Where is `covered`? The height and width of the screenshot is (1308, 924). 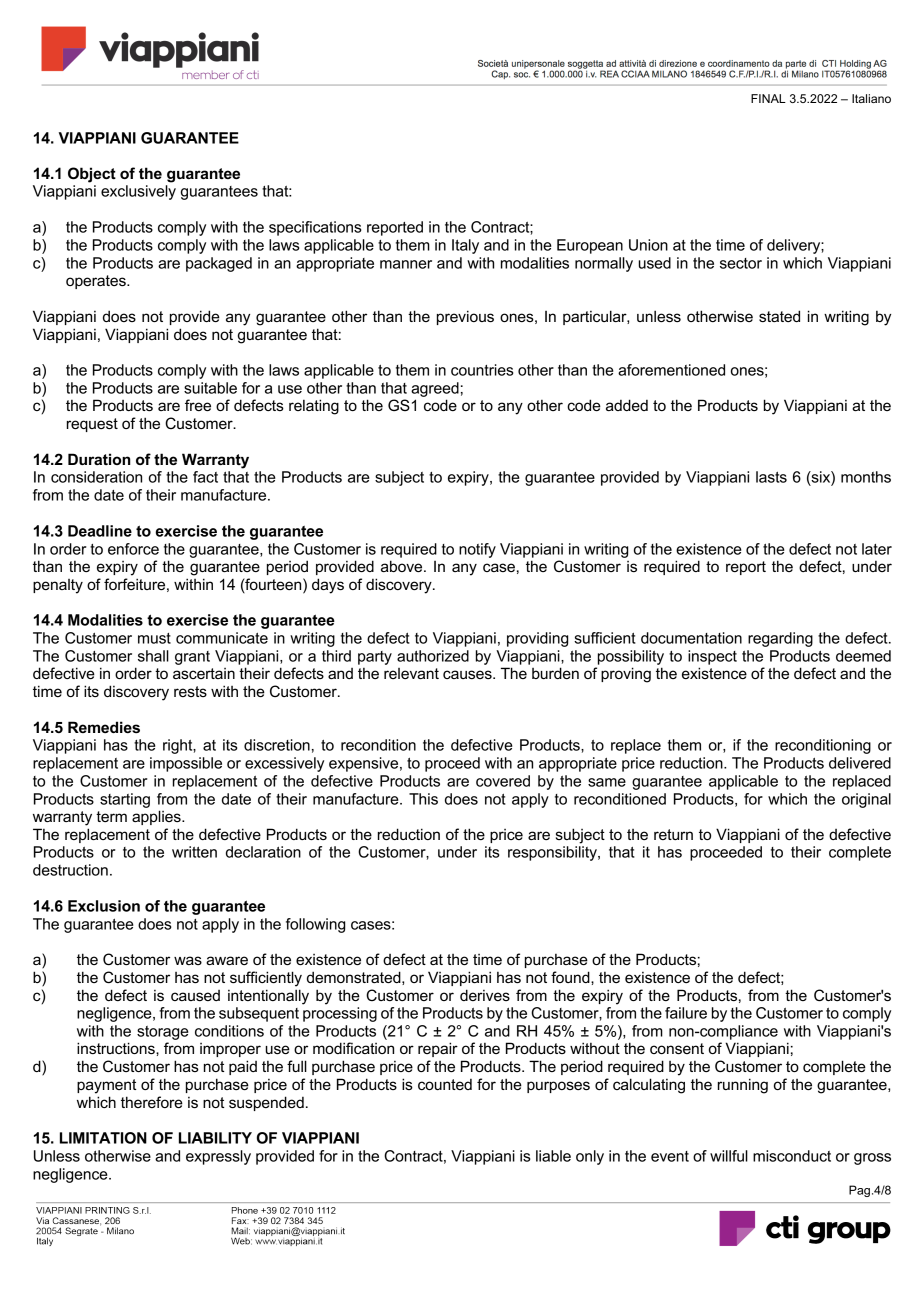
covered is located at coordinates (503, 781).
